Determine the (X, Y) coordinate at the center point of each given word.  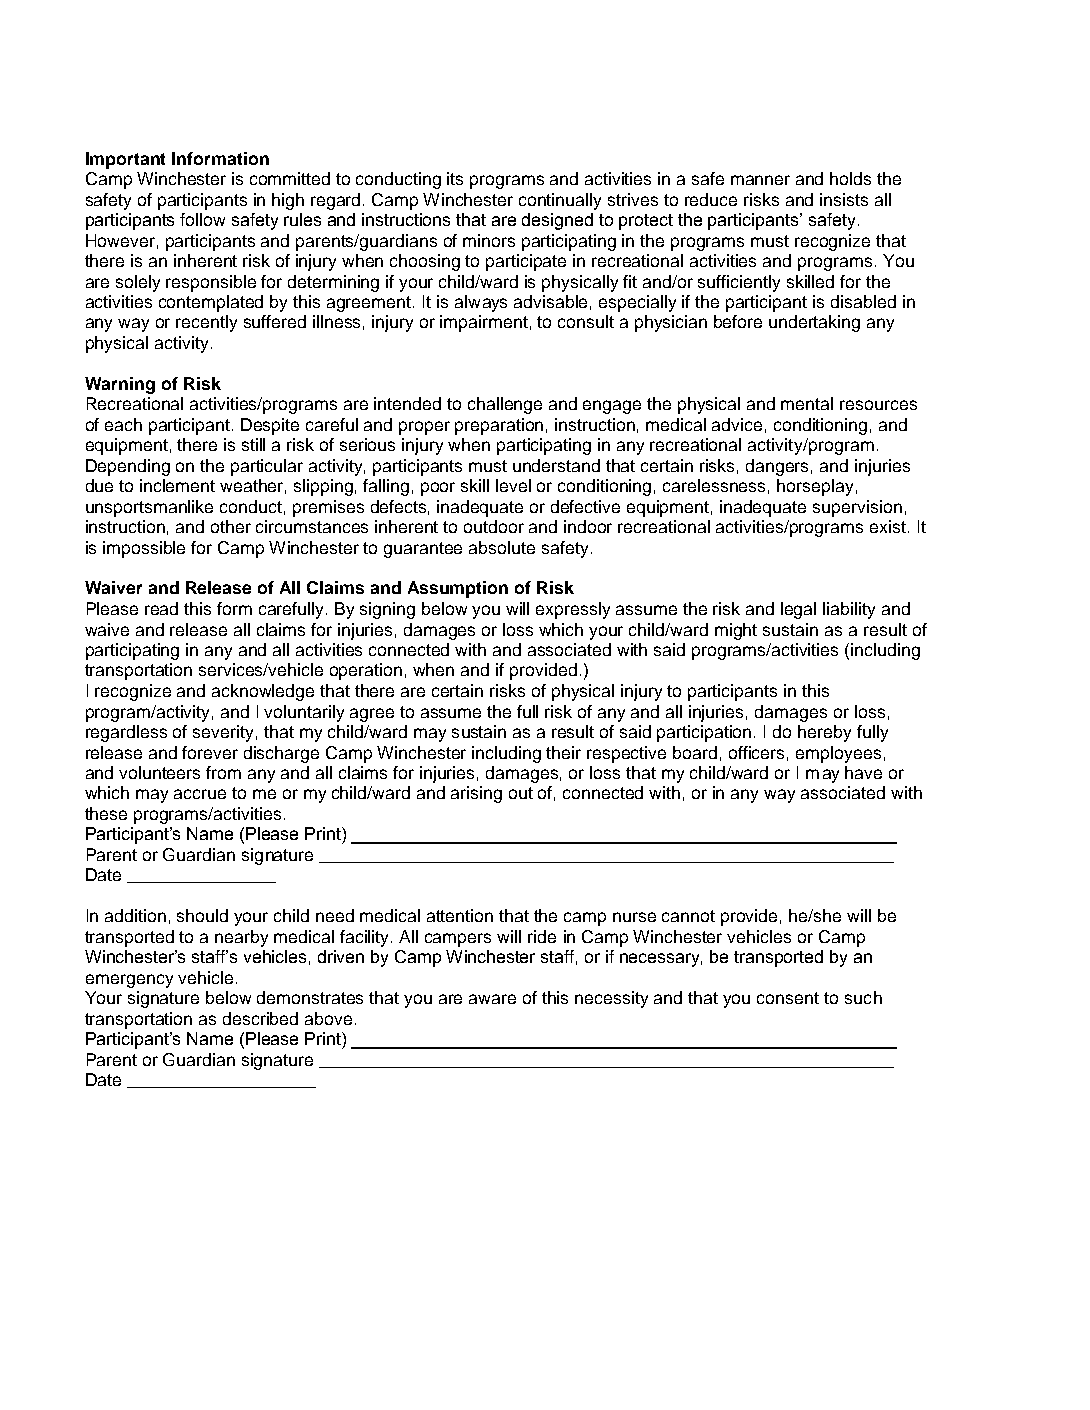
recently (206, 323)
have (863, 772)
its (455, 178)
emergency (129, 981)
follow (202, 219)
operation (366, 671)
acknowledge (263, 692)
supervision (857, 508)
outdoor (494, 526)
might (736, 631)
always (481, 303)
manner (760, 180)
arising (476, 794)
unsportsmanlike (149, 508)
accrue (200, 794)
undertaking (814, 323)
